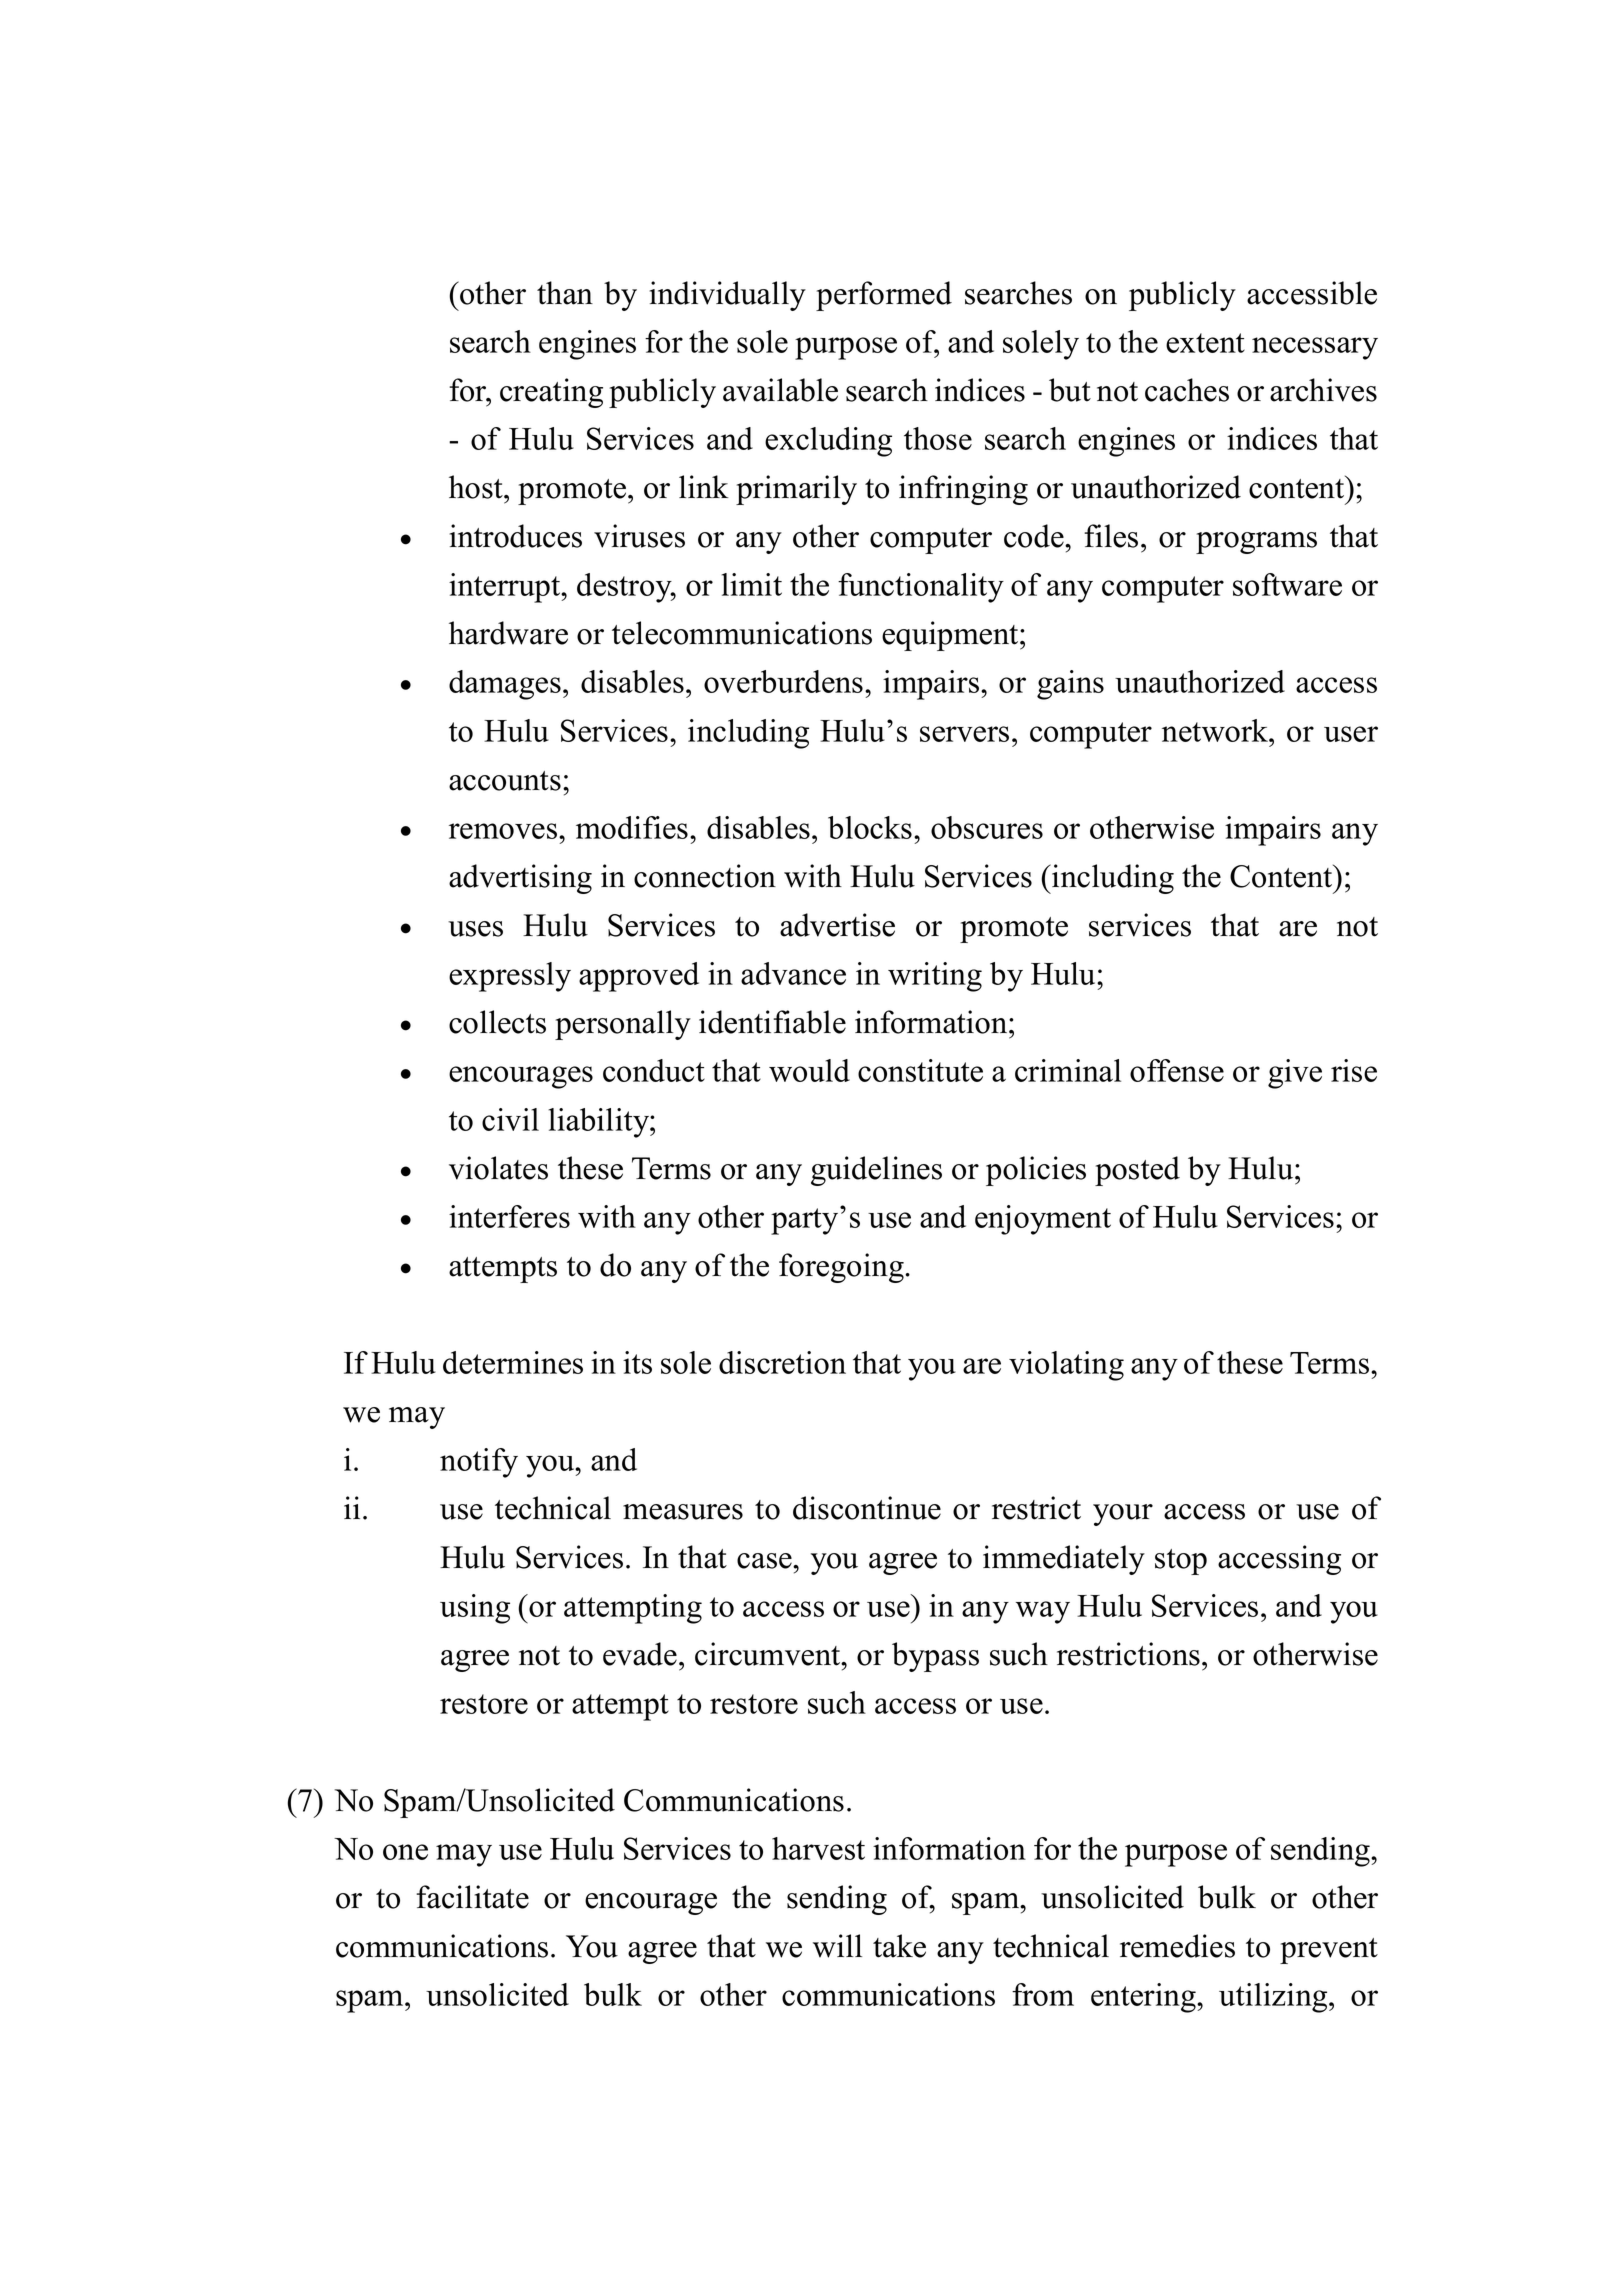 The width and height of the screenshot is (1608, 2274). I want to click on advertising, so click(520, 879).
